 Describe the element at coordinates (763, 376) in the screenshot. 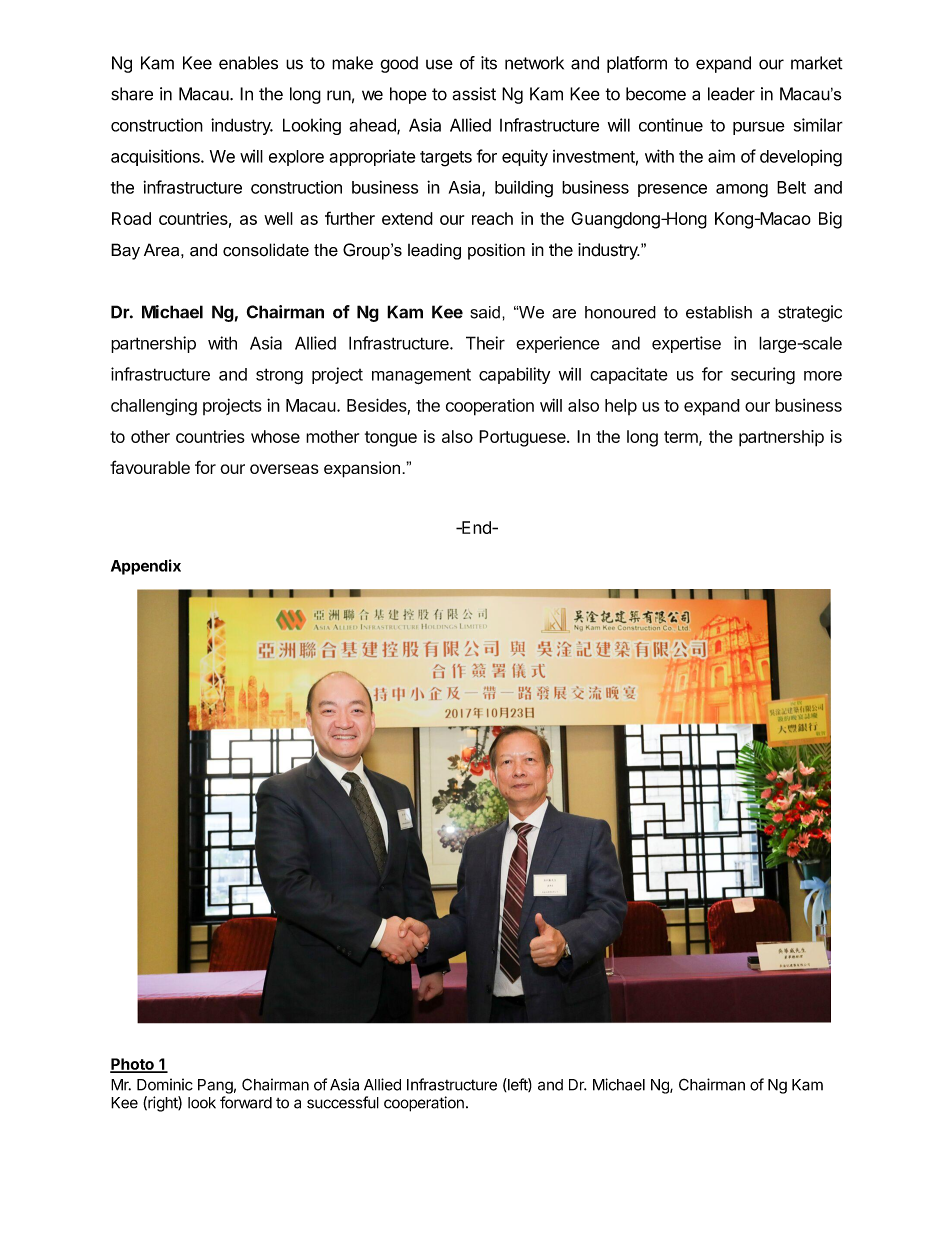

I see `securing` at that location.
